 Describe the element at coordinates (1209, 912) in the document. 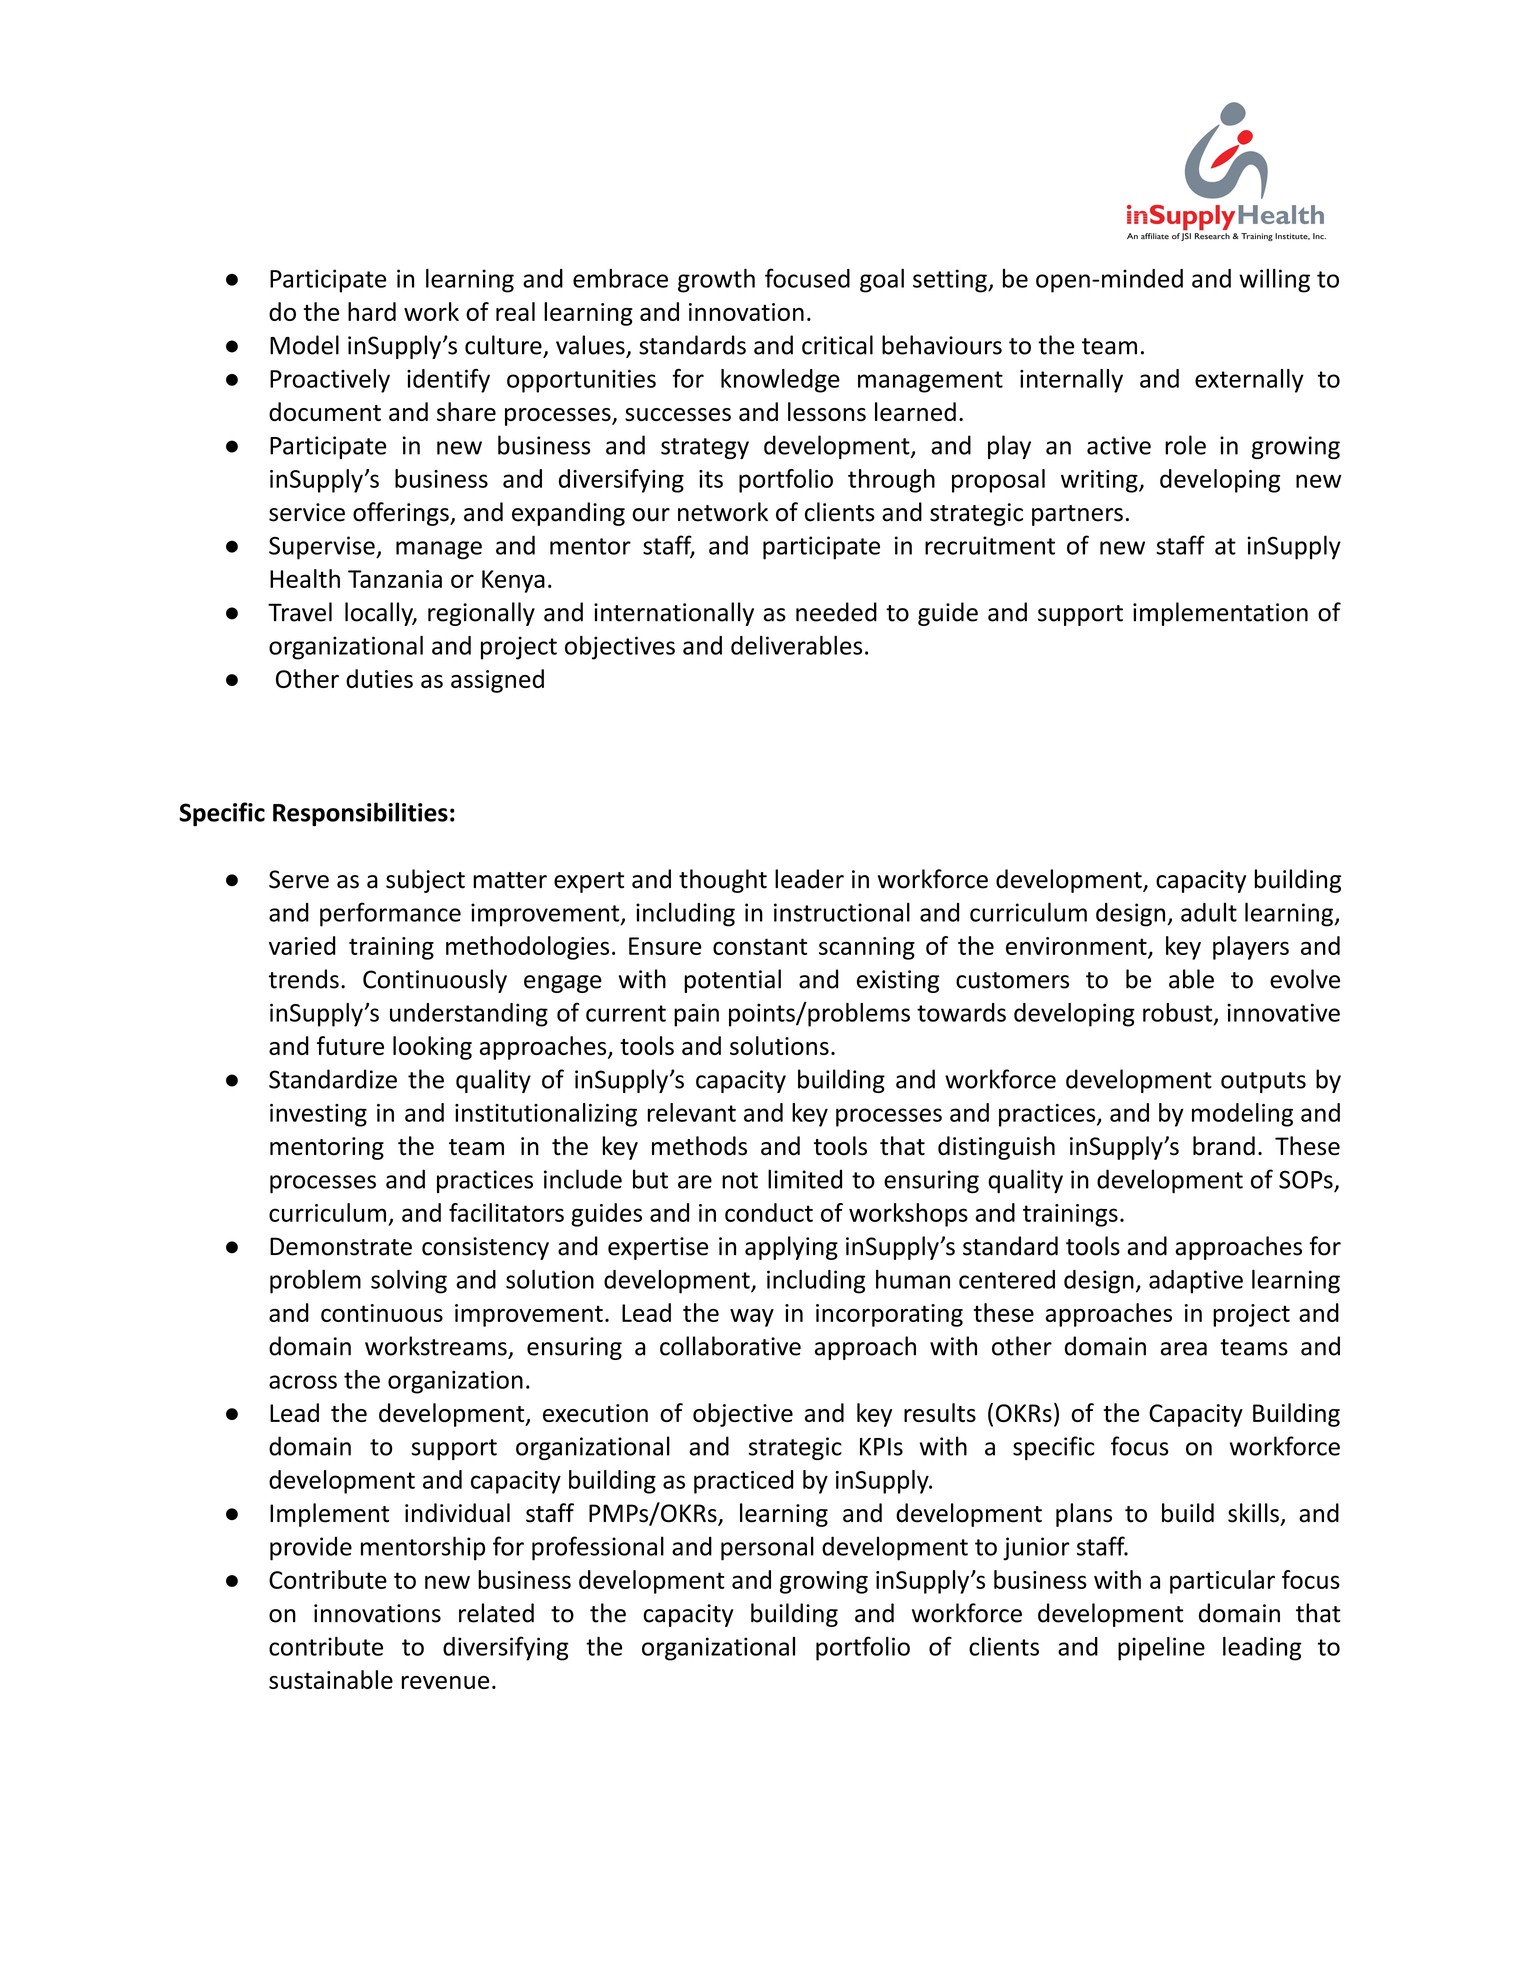

I see `adult` at that location.
